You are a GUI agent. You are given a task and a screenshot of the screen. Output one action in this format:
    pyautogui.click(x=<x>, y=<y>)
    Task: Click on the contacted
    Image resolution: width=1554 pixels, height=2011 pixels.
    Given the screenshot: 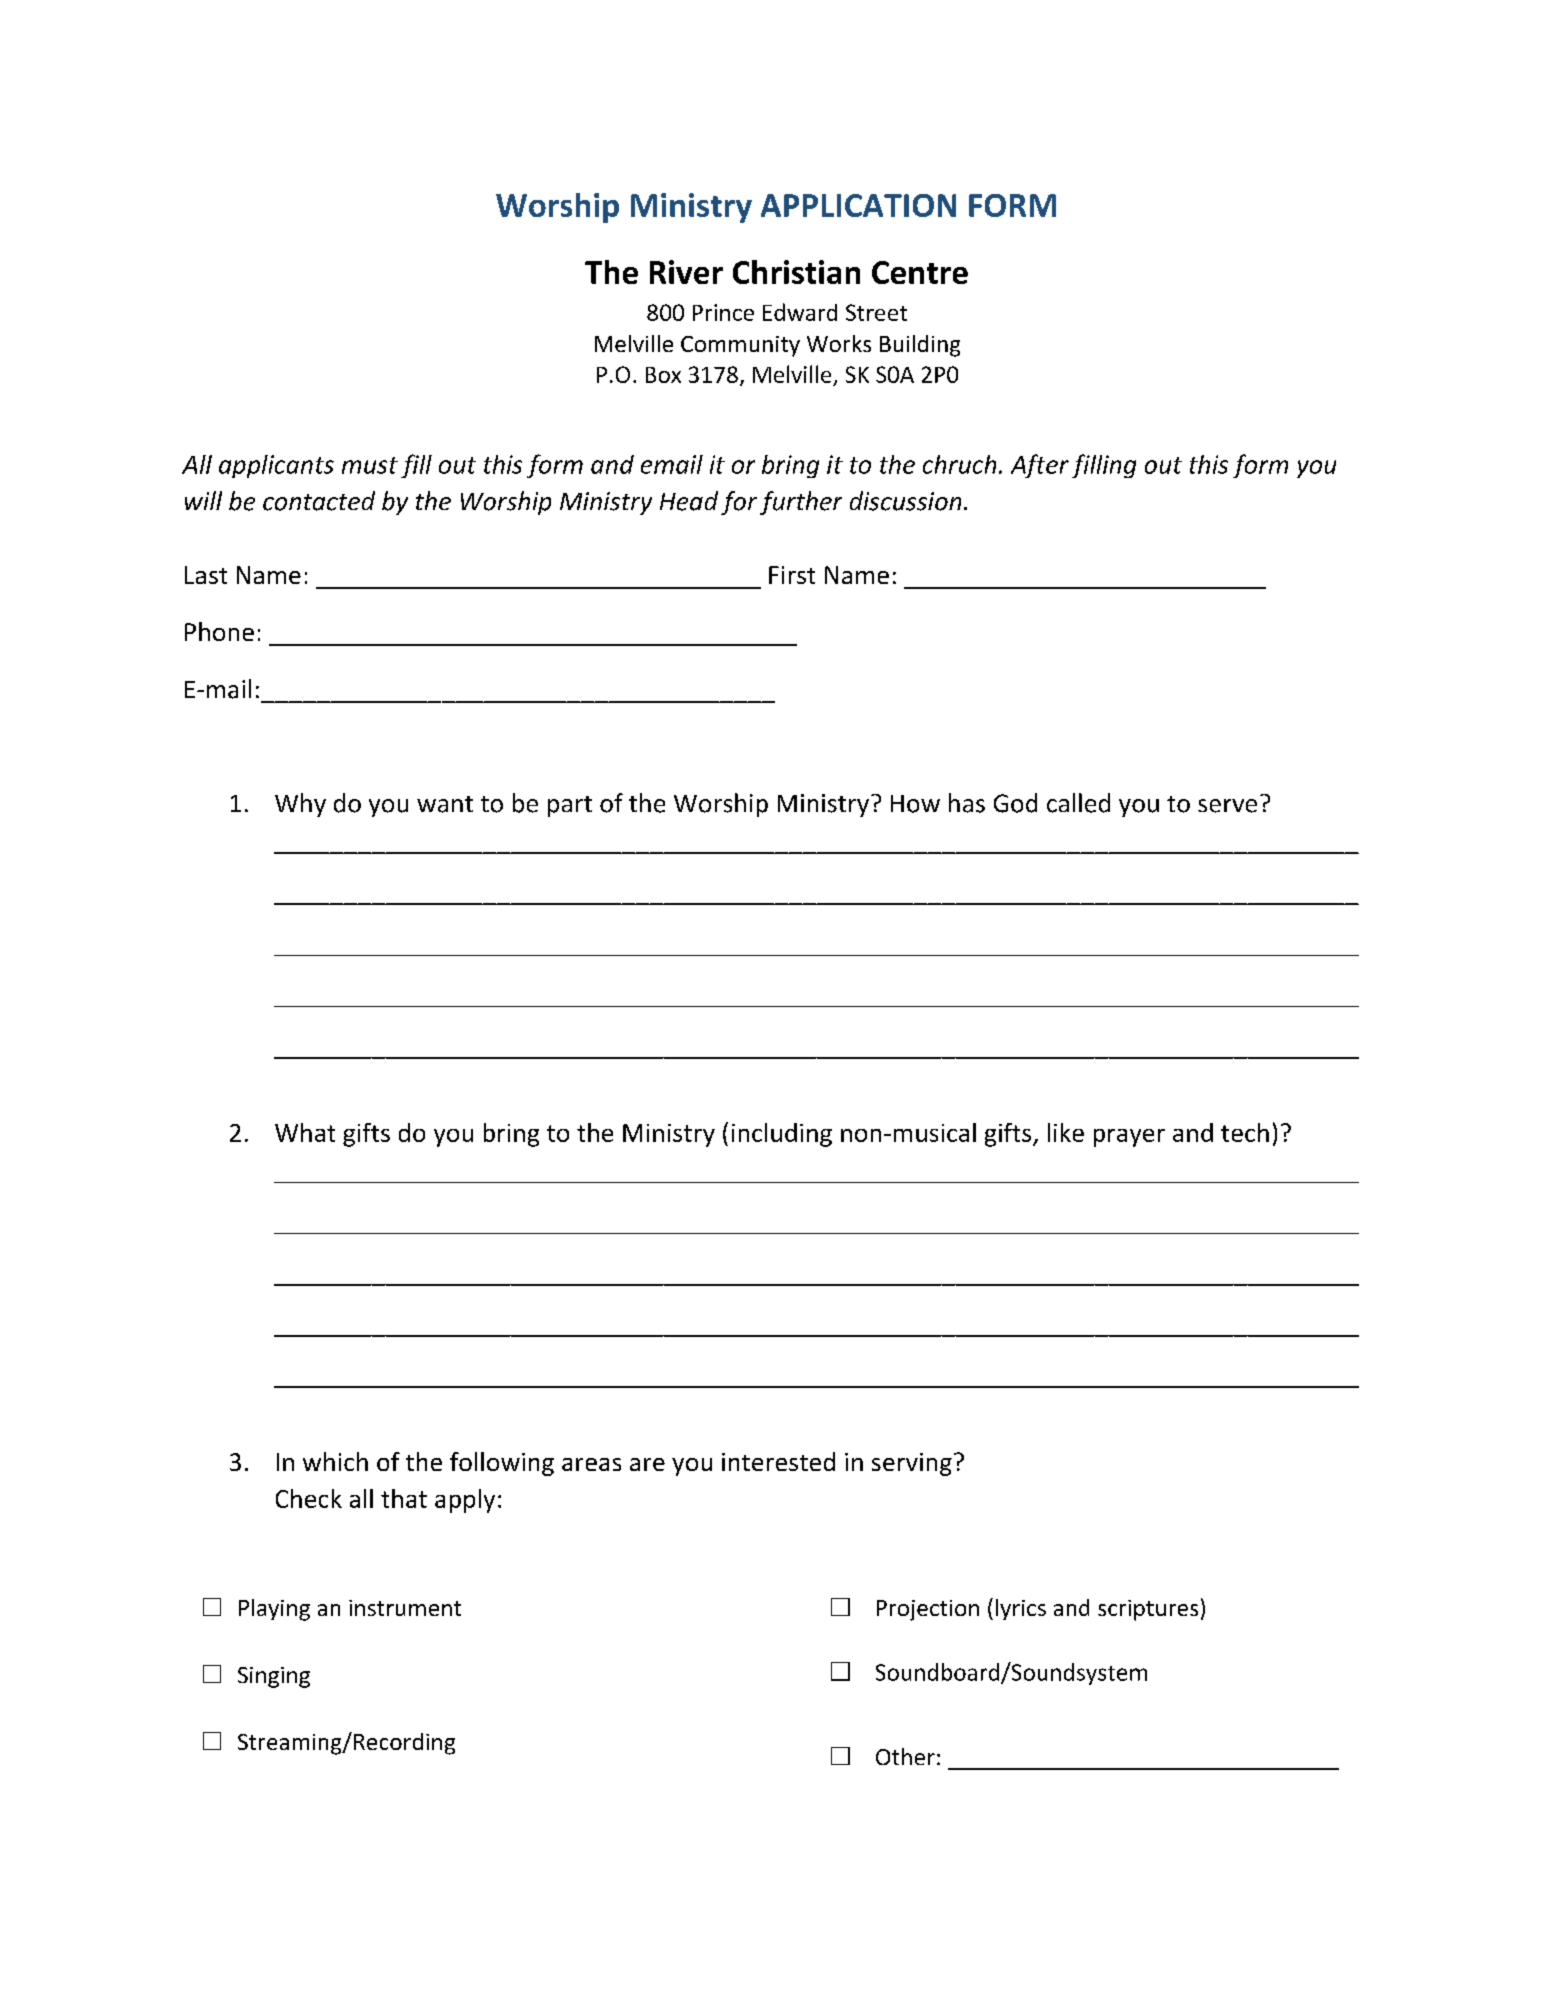 What is the action you would take?
    pyautogui.click(x=319, y=501)
